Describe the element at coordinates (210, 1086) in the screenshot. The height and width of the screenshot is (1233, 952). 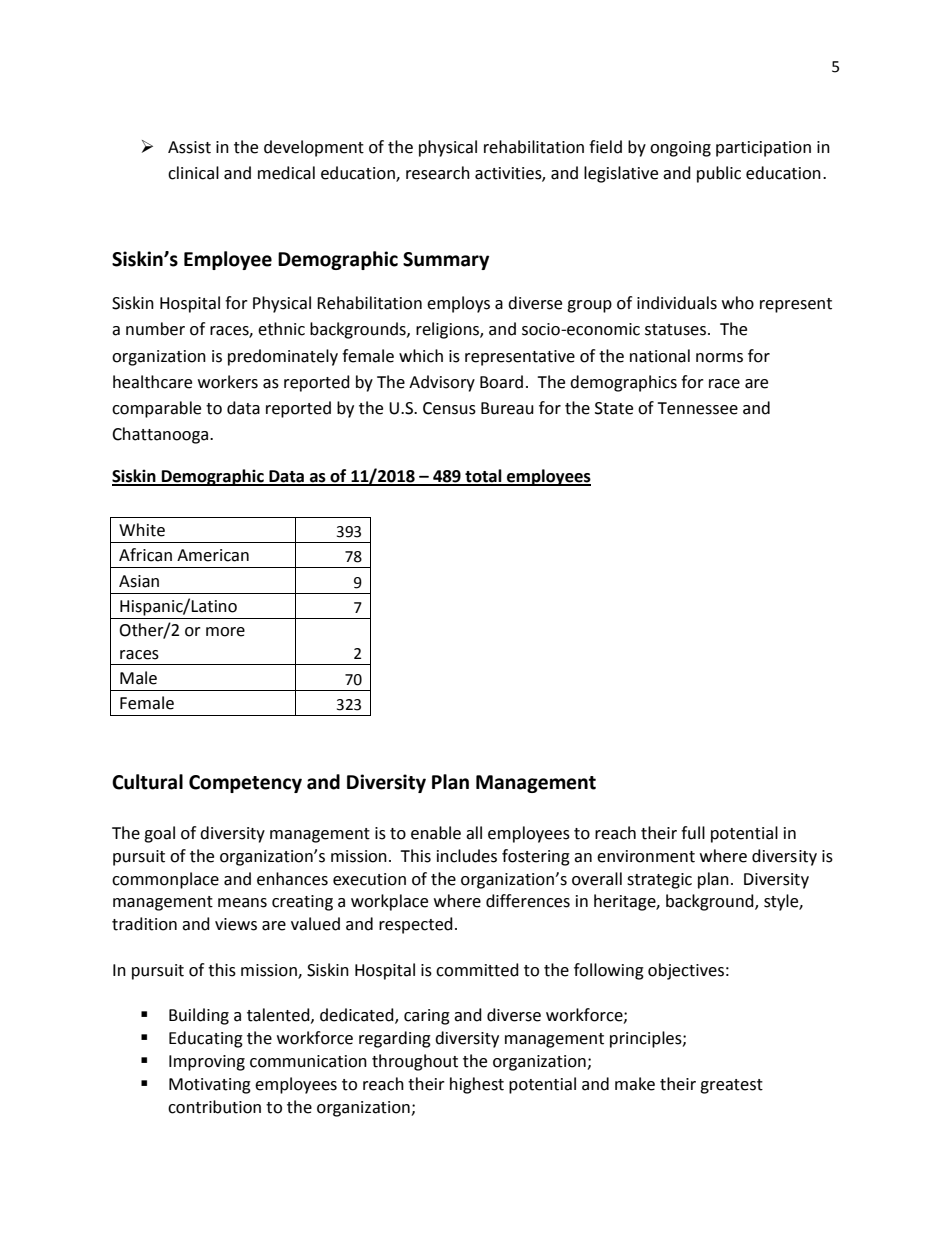
I see `Motivating` at that location.
